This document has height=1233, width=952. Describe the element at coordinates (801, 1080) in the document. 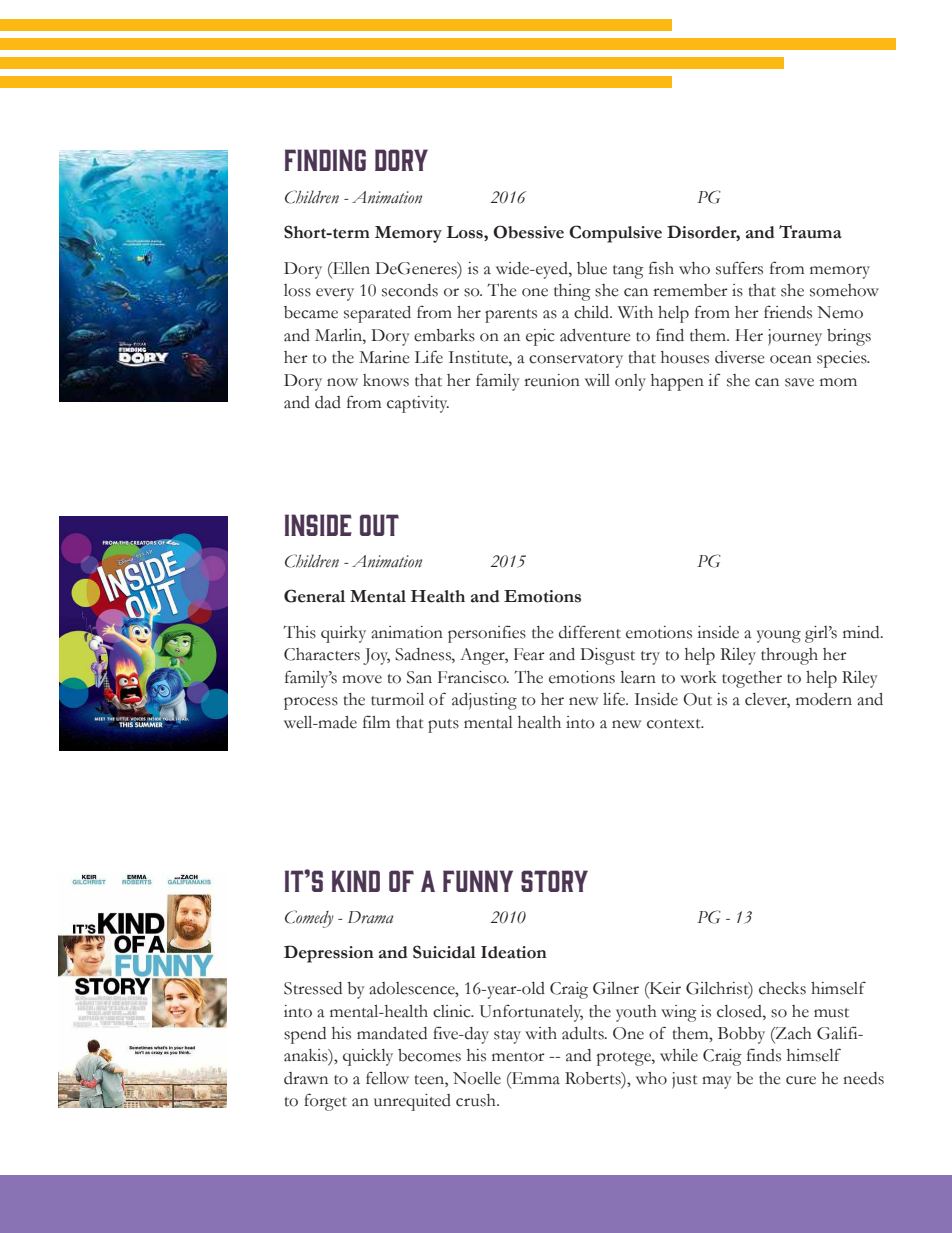

I see `cure` at that location.
